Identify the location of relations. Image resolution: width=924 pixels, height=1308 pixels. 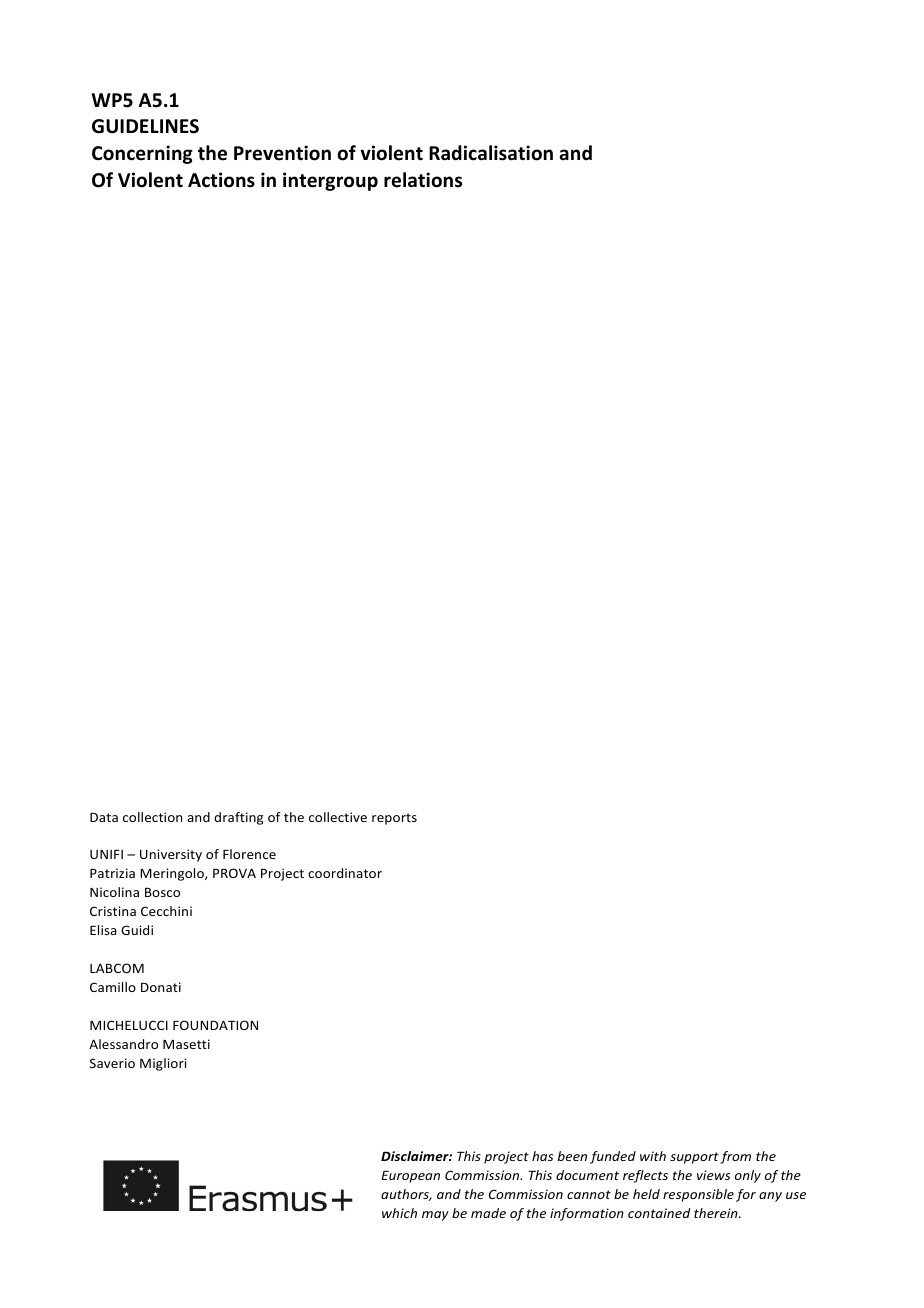
(423, 180).
